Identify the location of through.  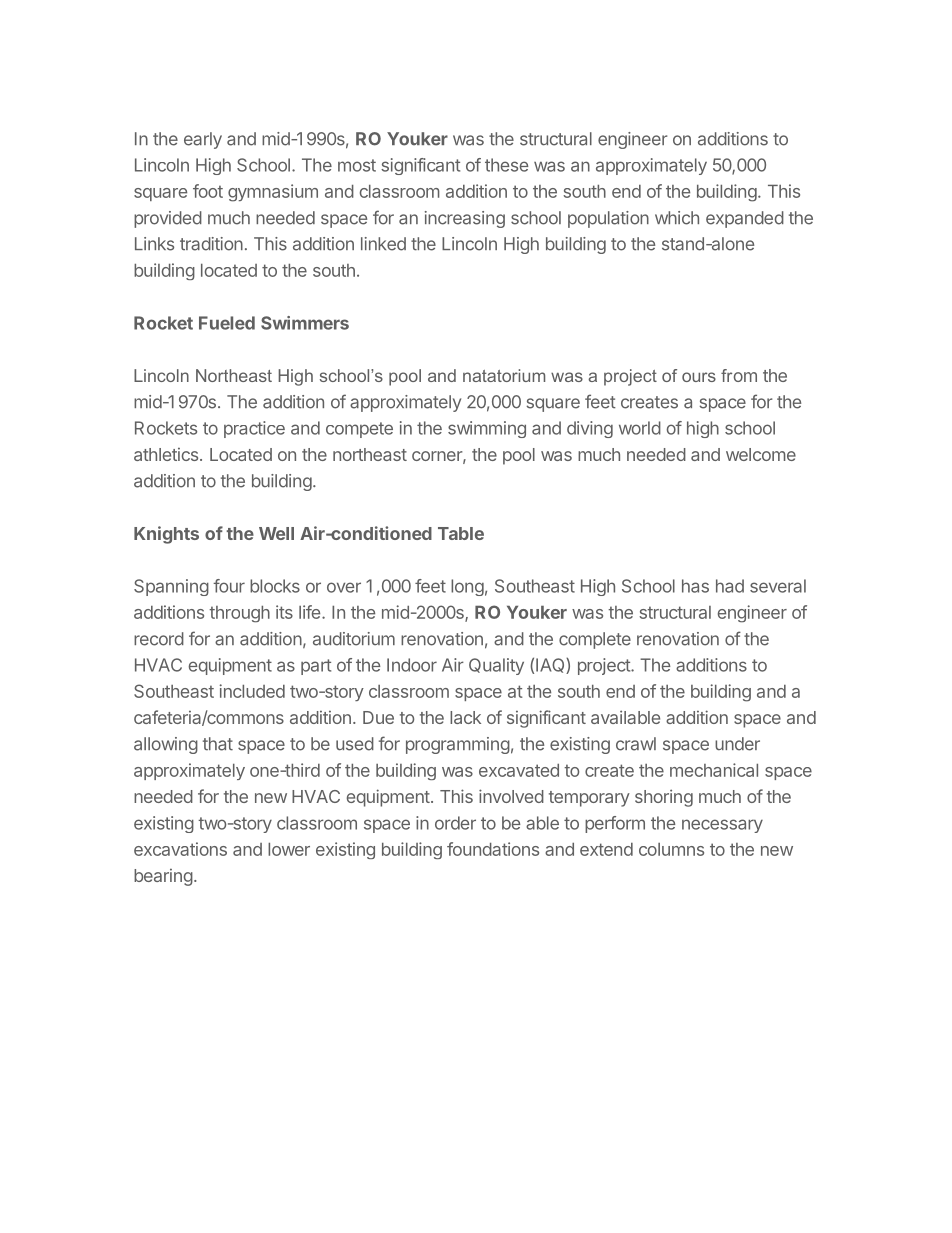
(239, 614).
